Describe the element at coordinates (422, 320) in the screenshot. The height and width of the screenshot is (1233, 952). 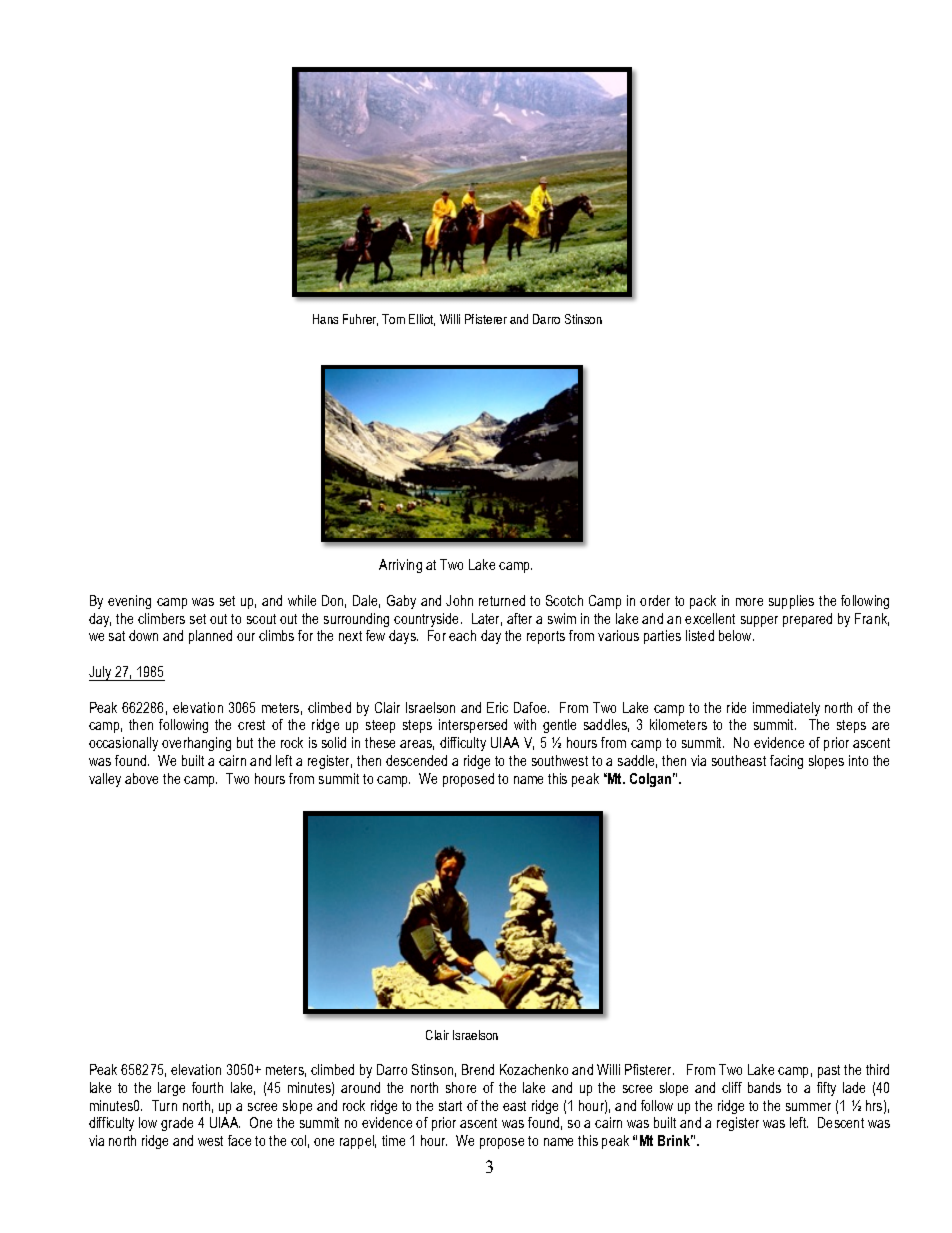
I see `Elliot` at that location.
